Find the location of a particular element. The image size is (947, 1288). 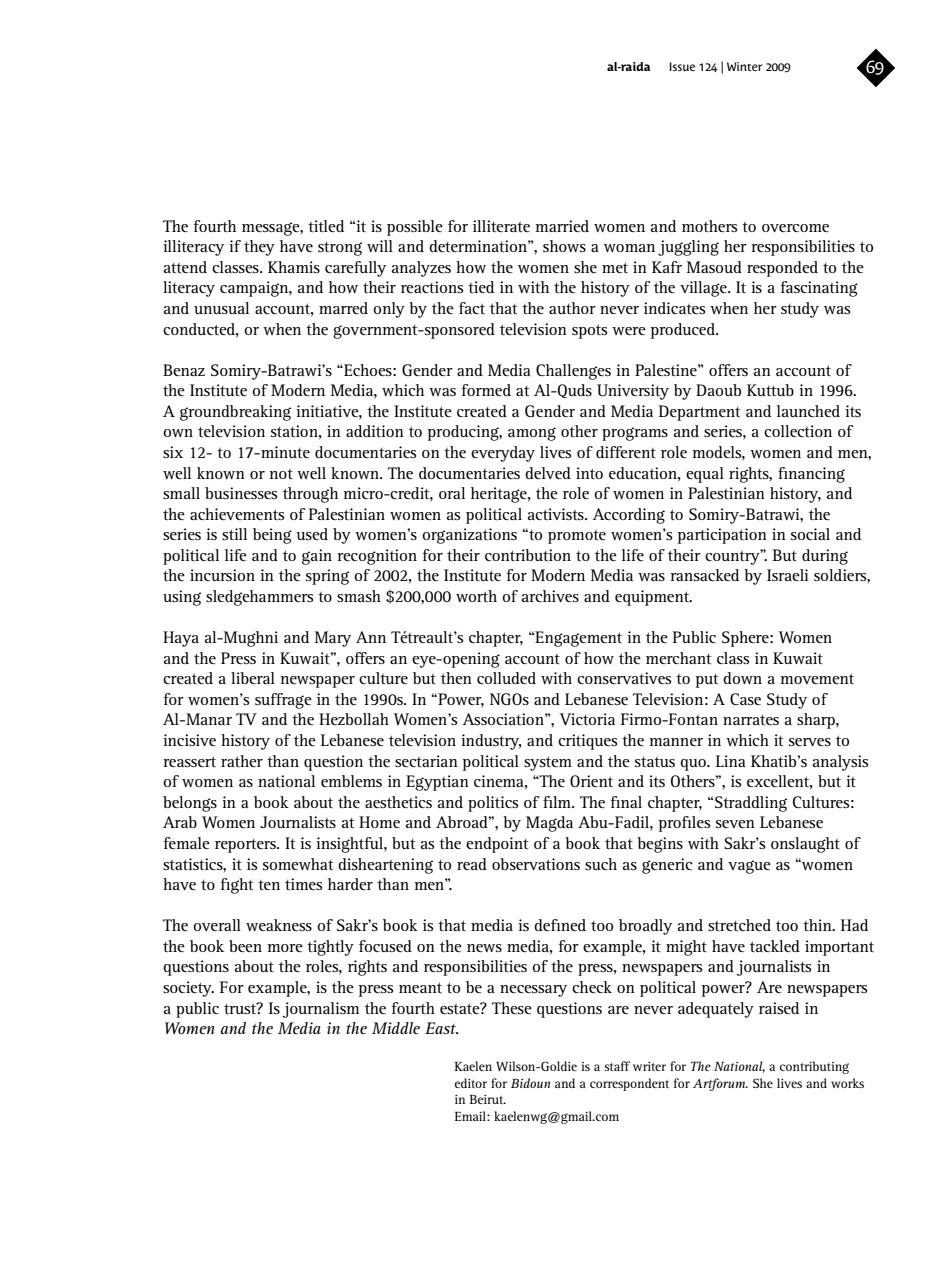

serves is located at coordinates (810, 742).
